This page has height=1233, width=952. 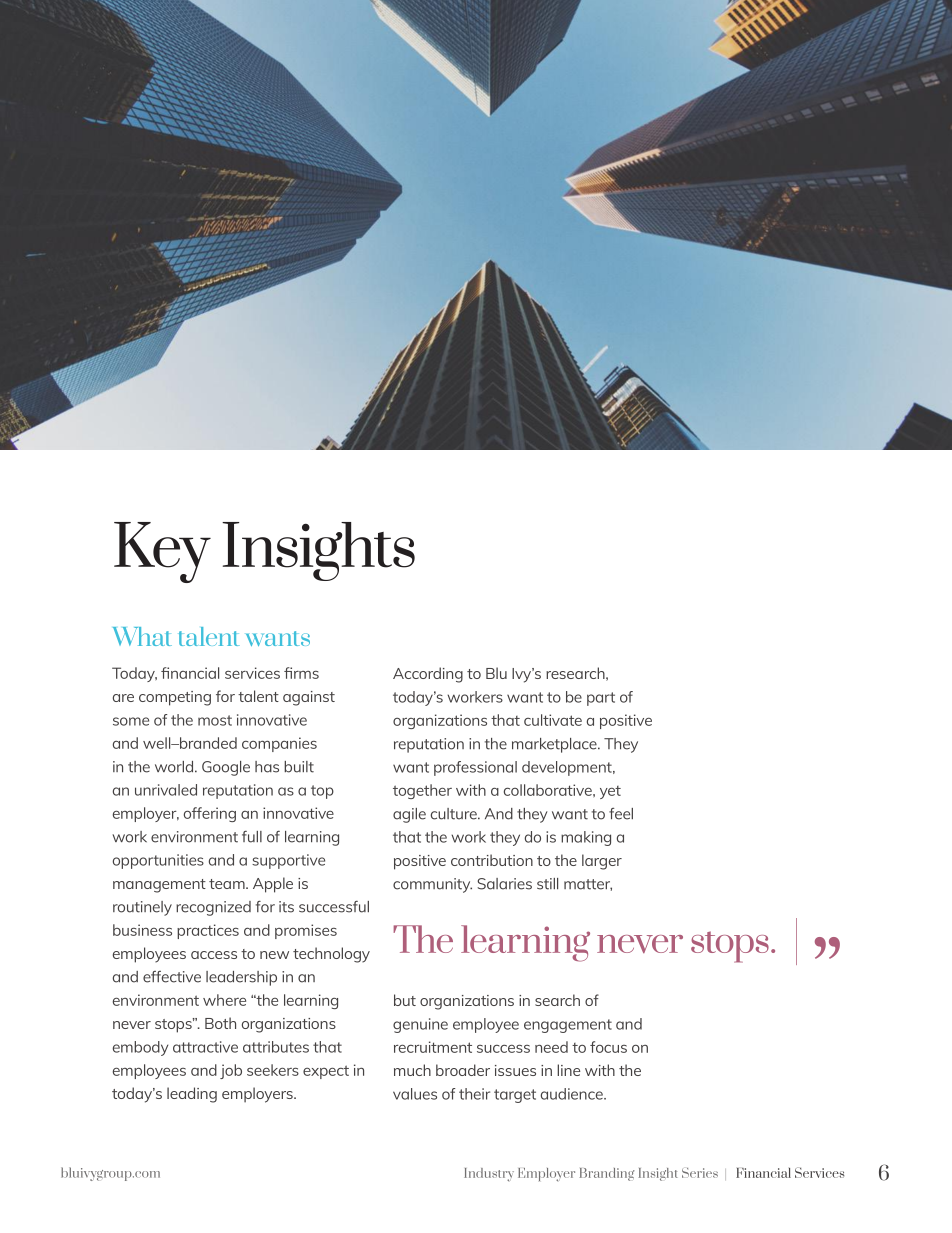 I want to click on part, so click(x=601, y=699).
